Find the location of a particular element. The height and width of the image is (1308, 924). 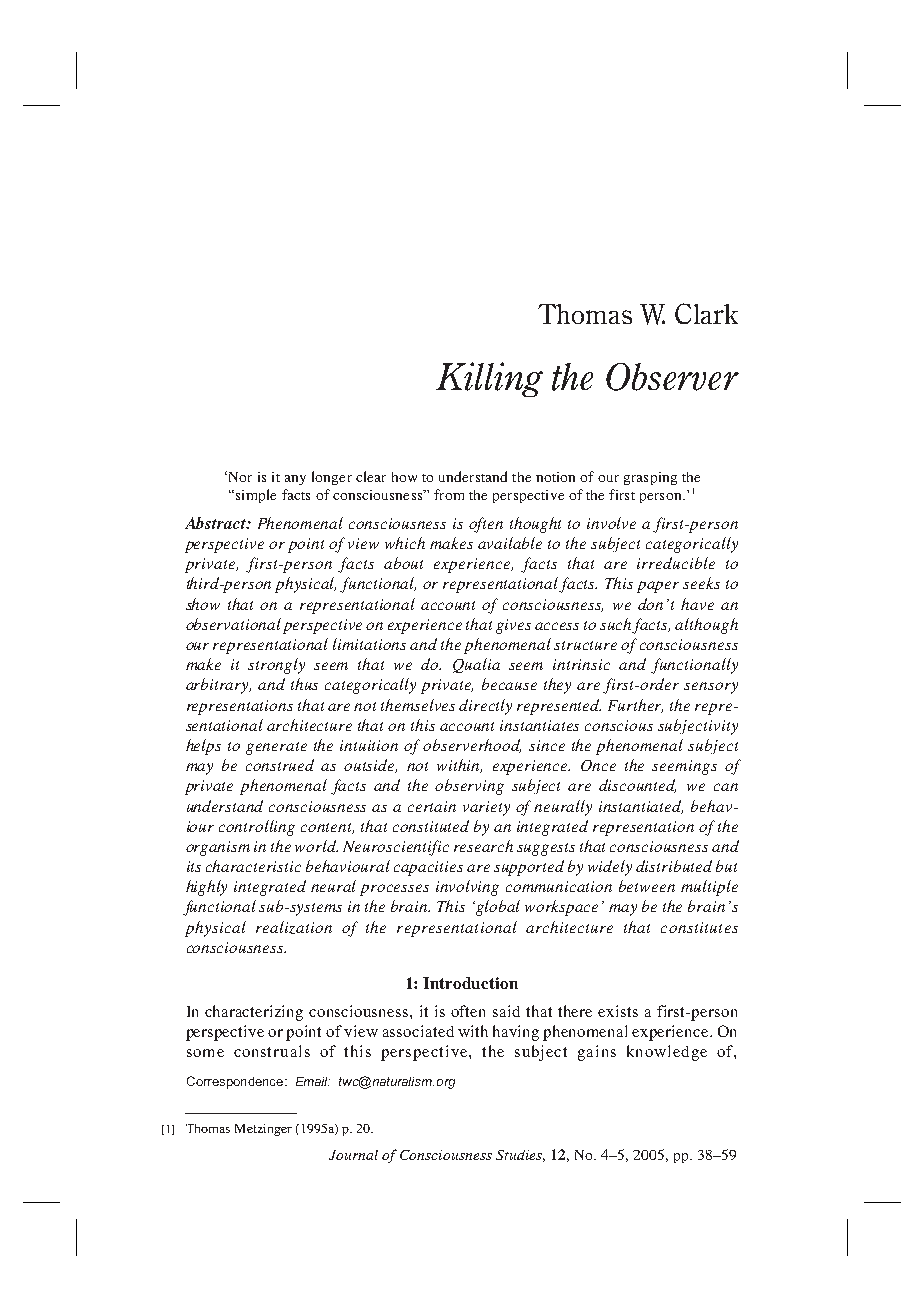

Nor is located at coordinates (239, 476).
